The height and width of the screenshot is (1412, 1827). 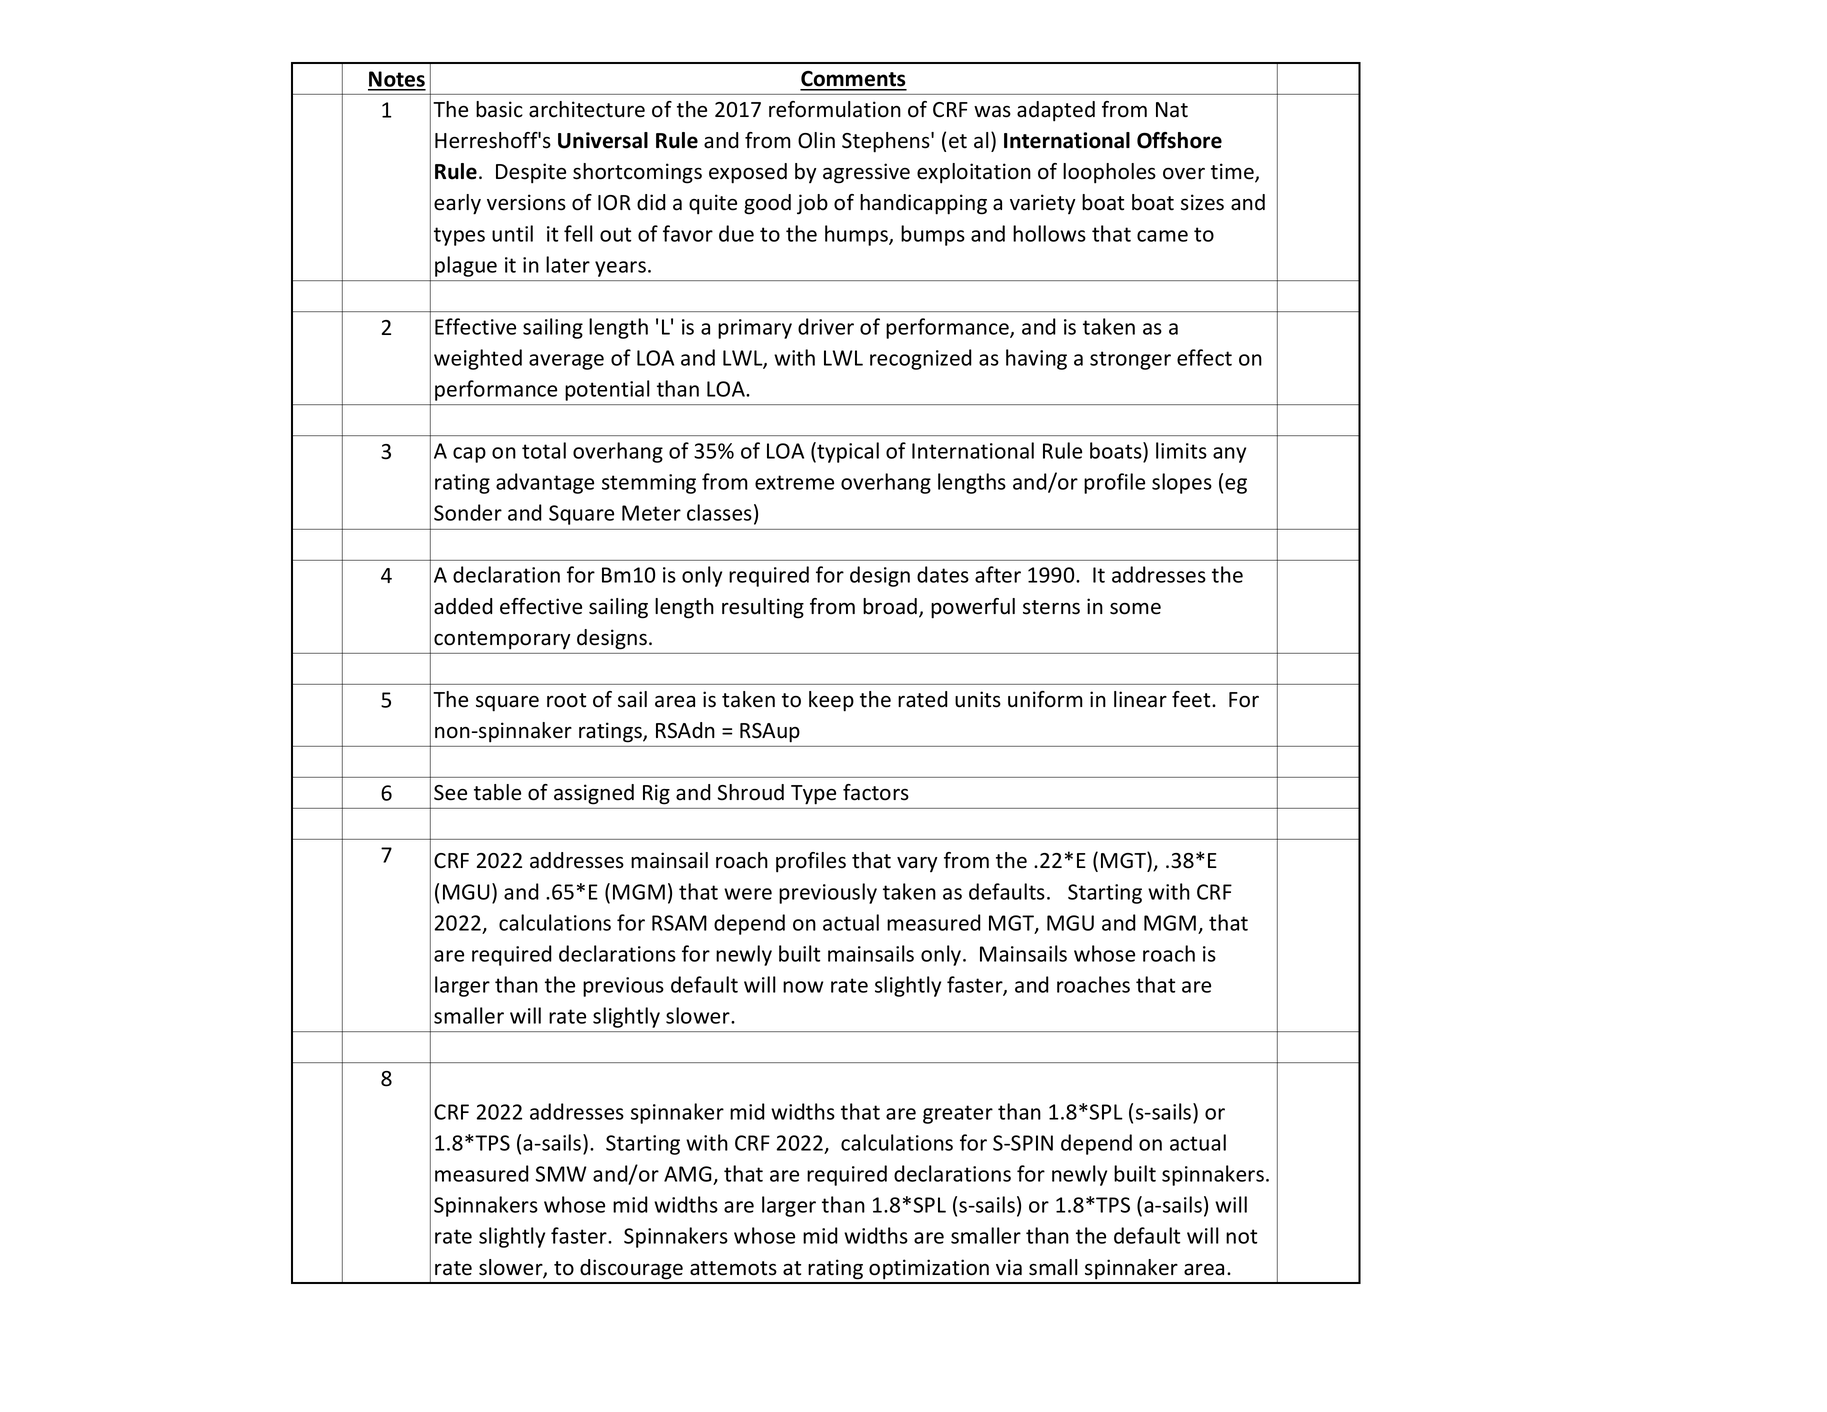 I want to click on via, so click(x=1009, y=1267).
